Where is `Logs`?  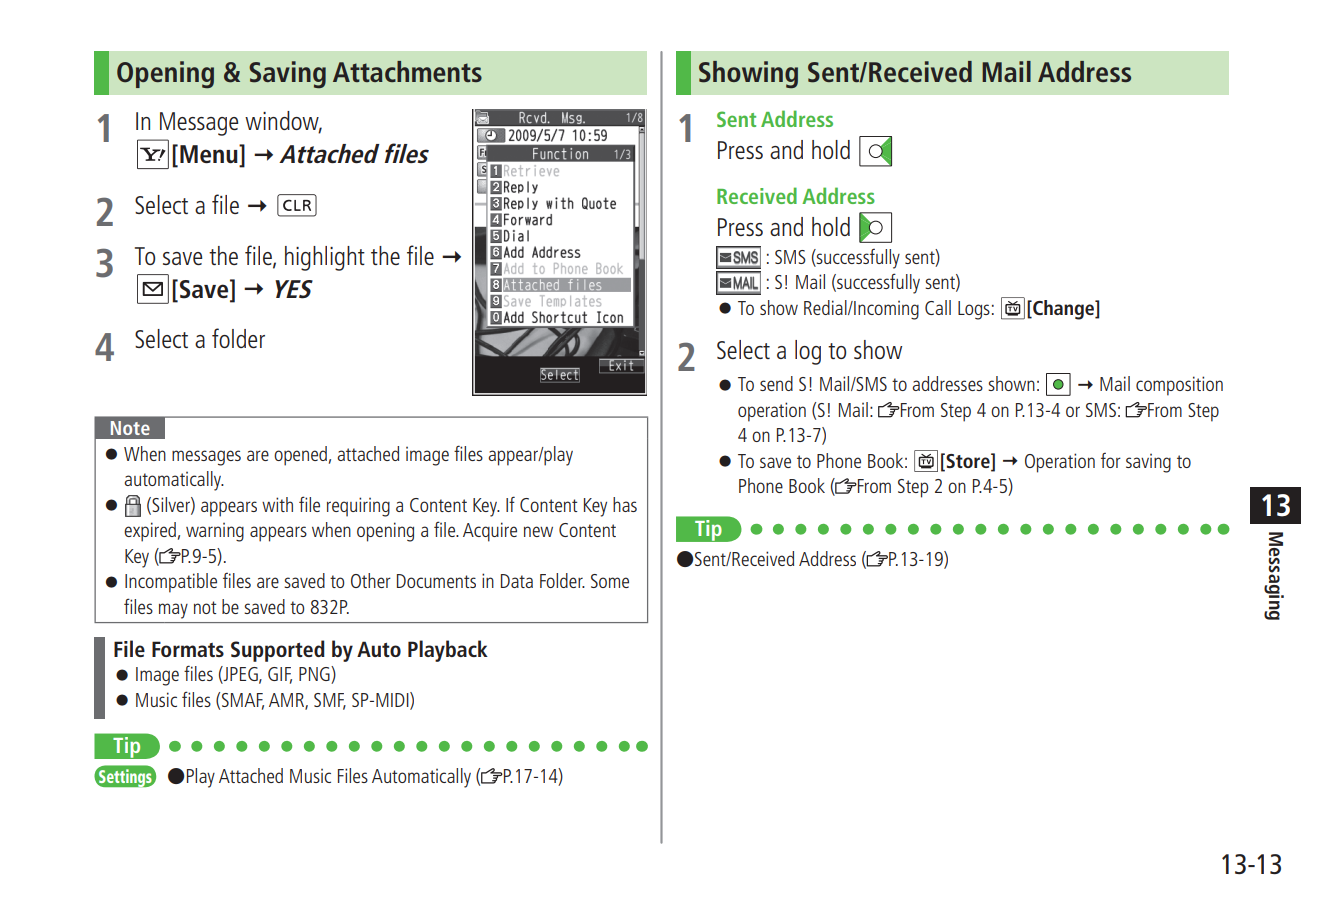 Logs is located at coordinates (974, 310).
